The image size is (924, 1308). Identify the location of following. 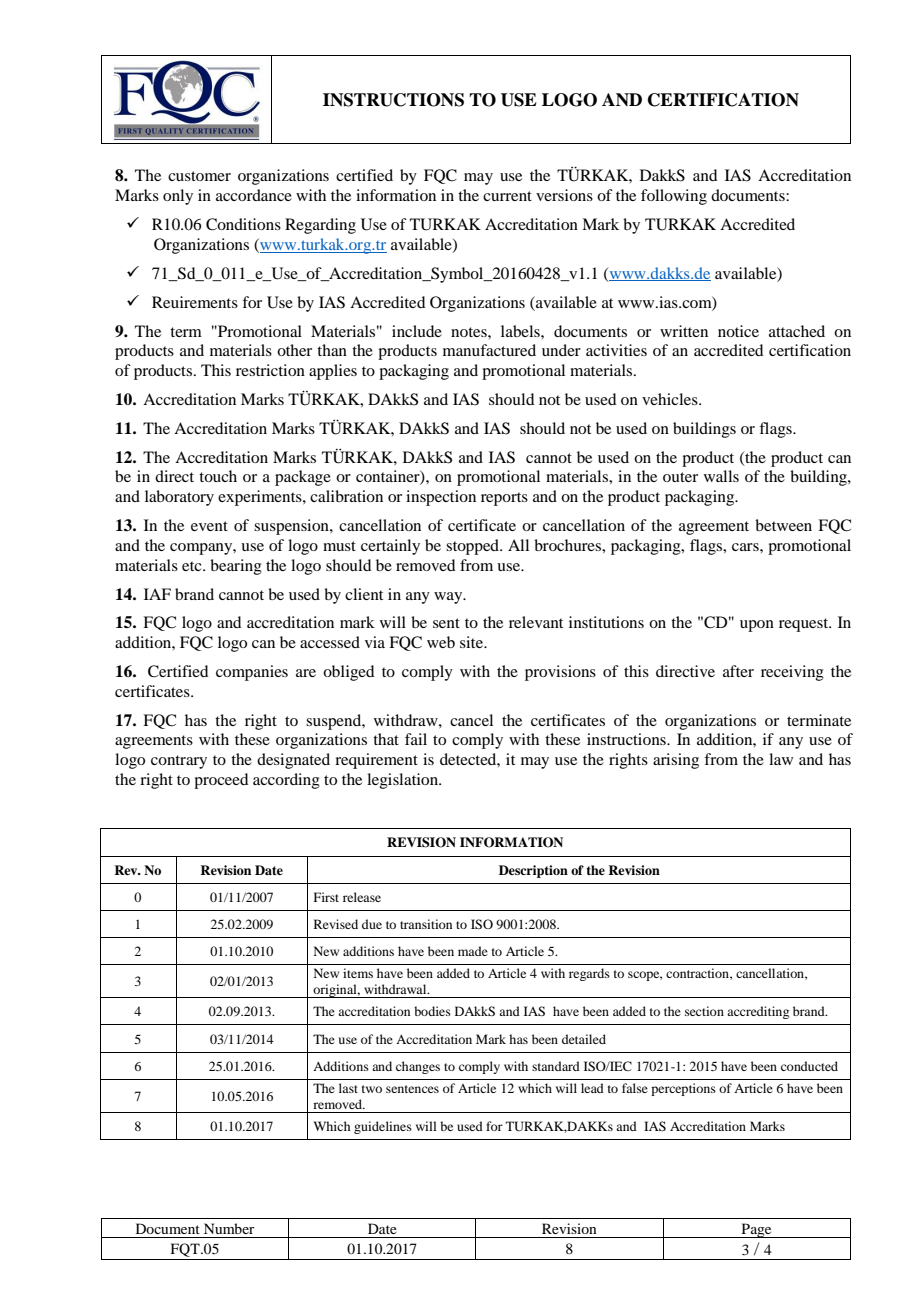
(674, 197).
